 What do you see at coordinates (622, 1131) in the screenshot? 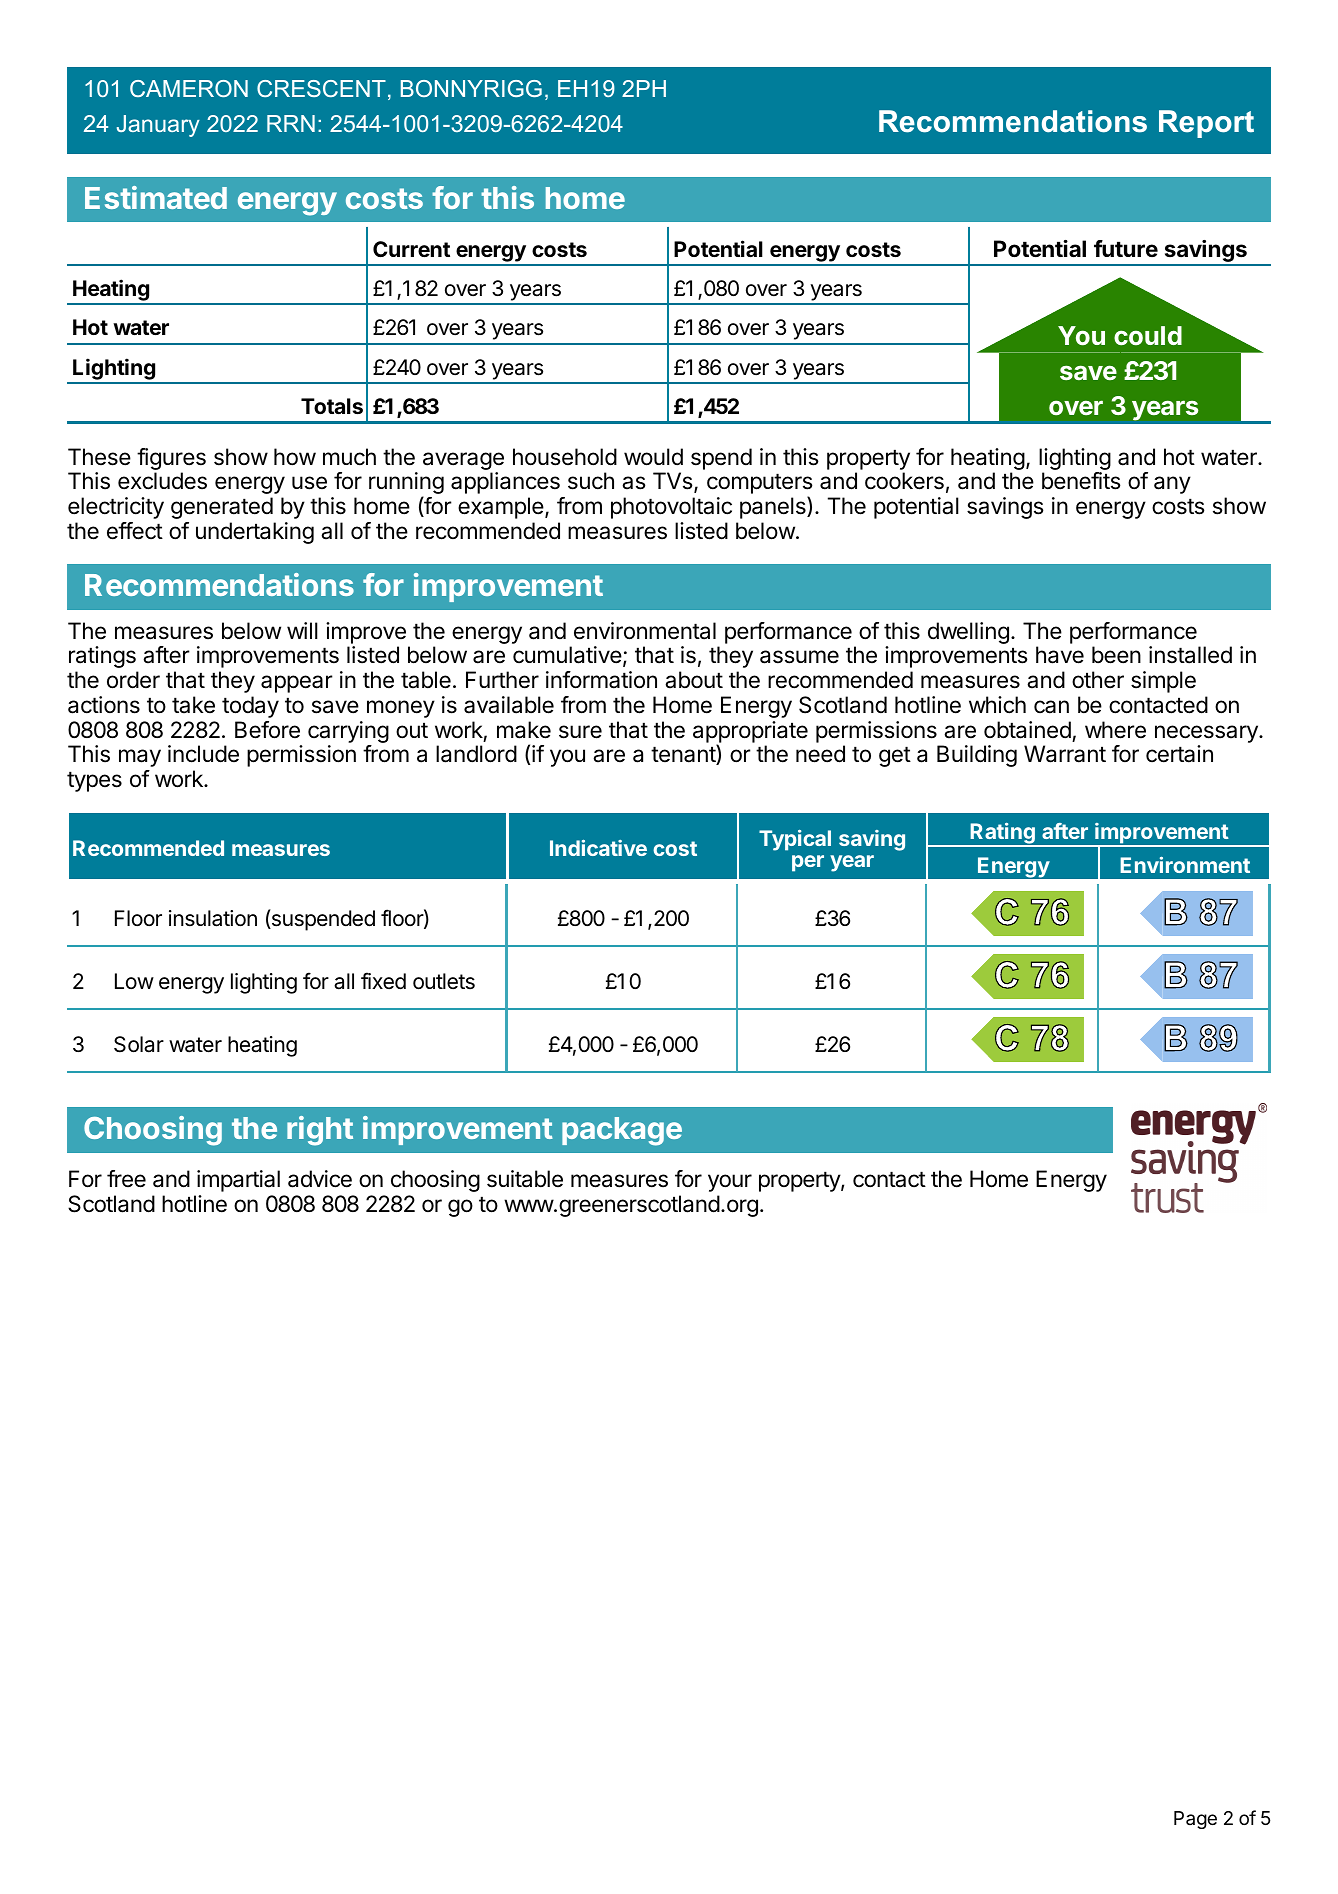
I see `package` at bounding box center [622, 1131].
